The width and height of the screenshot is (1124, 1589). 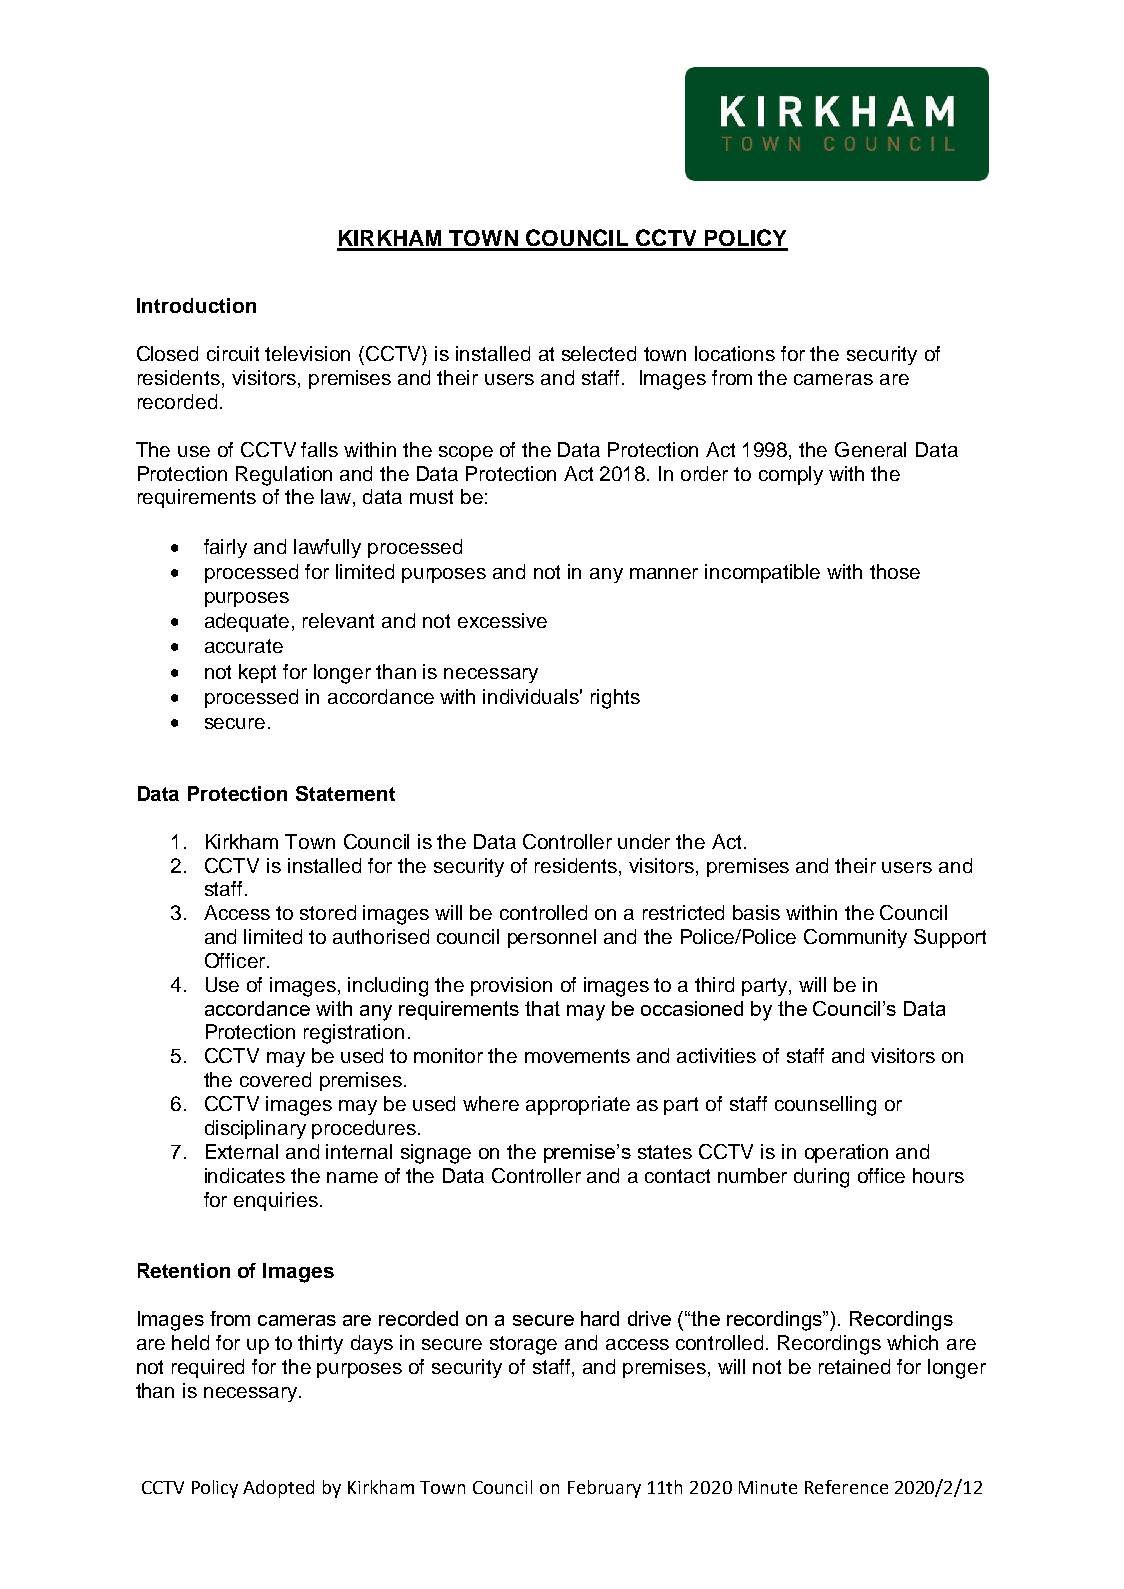 What do you see at coordinates (233, 353) in the screenshot?
I see `circuit` at bounding box center [233, 353].
